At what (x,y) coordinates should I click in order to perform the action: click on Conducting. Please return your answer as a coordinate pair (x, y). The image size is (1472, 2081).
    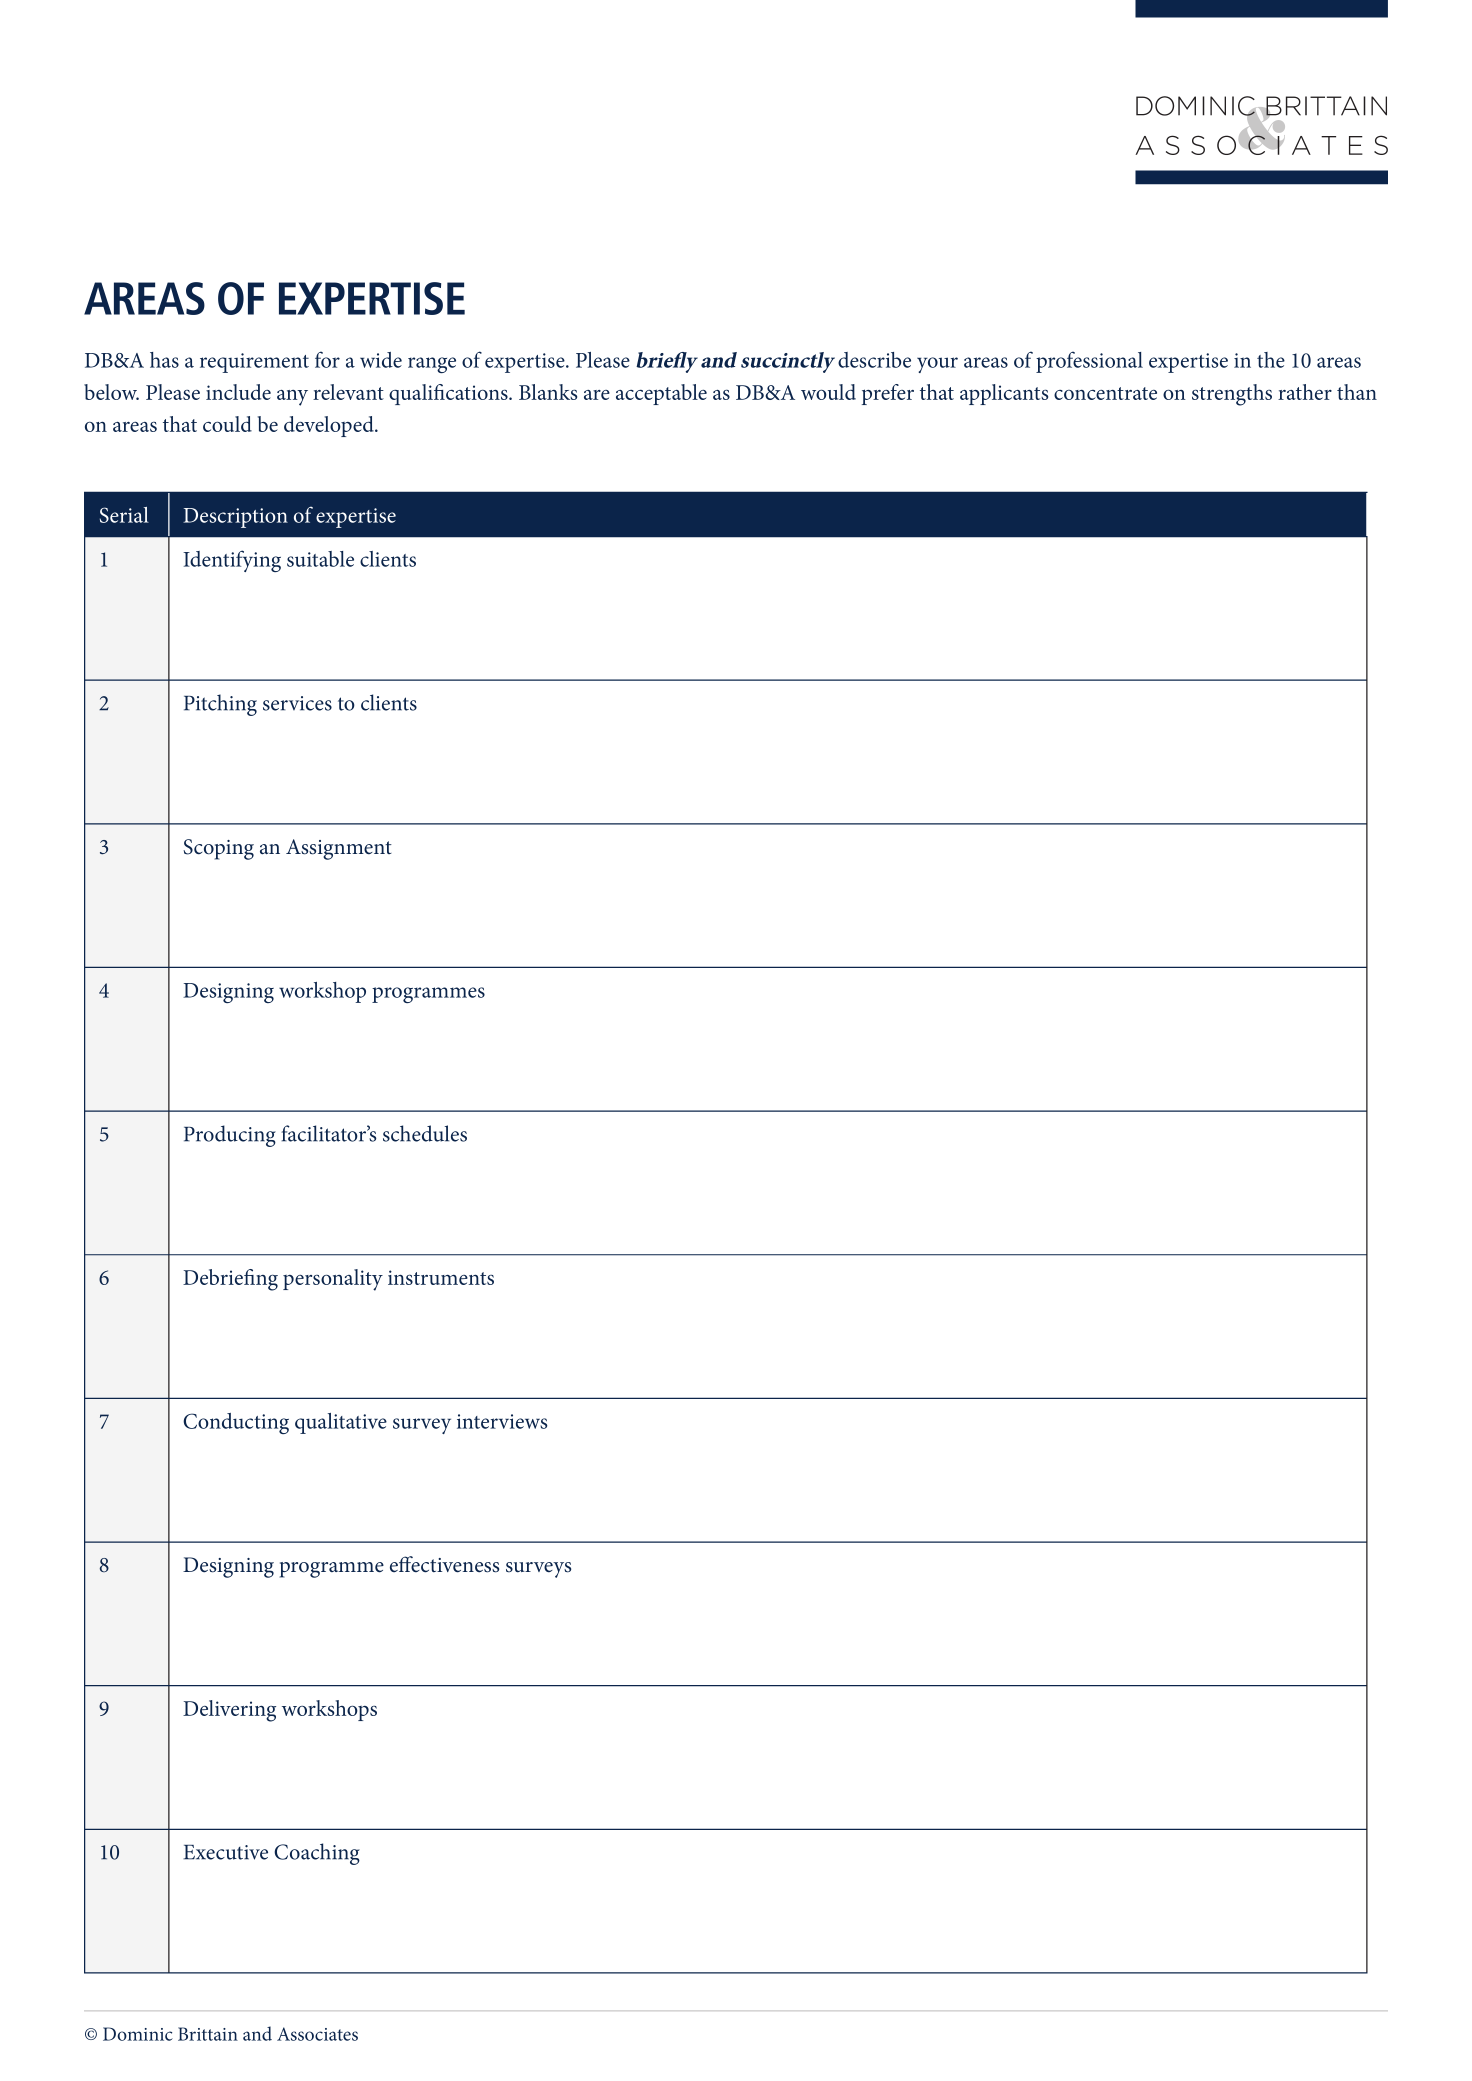
    Looking at the image, I should click on (236, 1423).
